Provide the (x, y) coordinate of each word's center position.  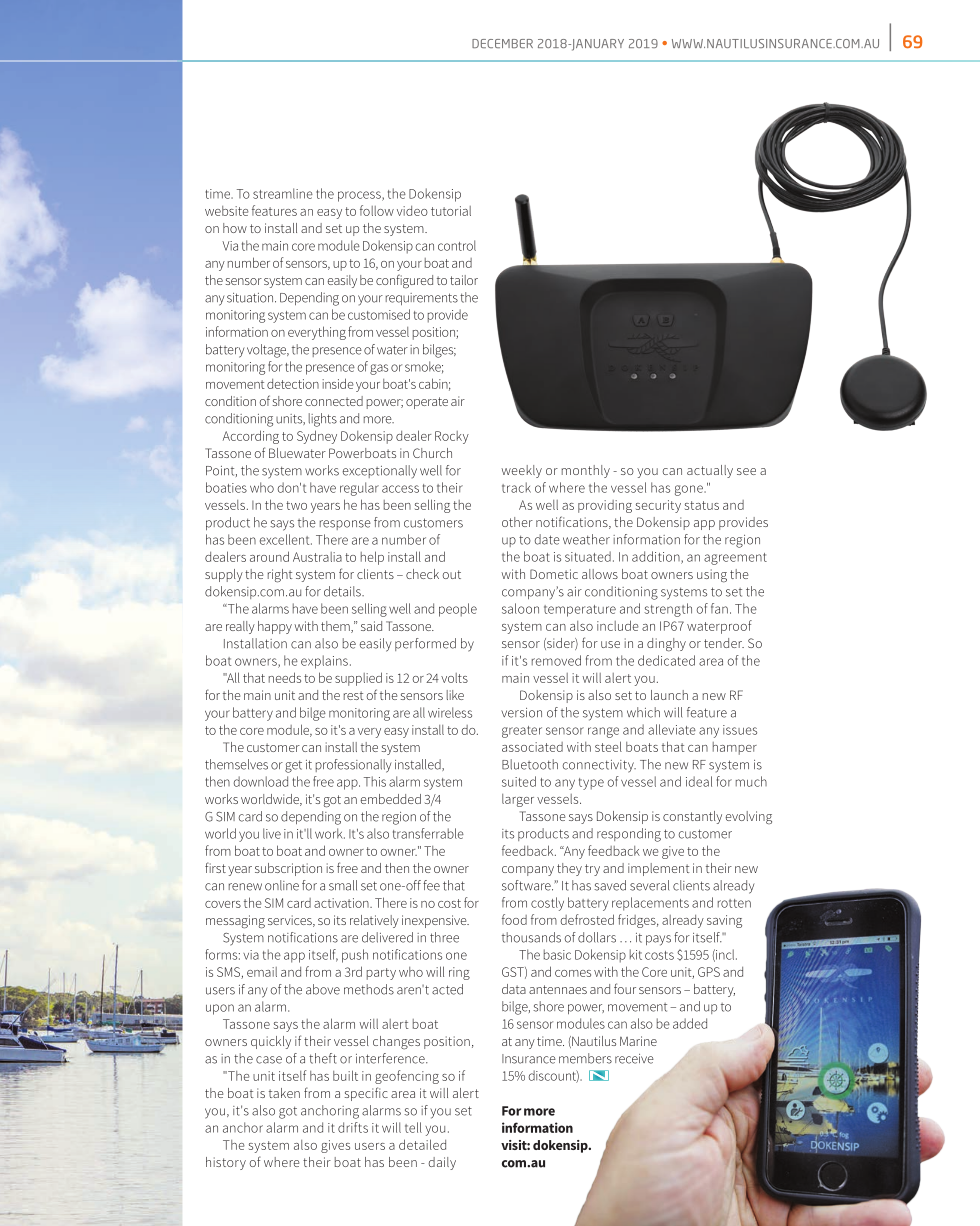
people (458, 610)
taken (284, 1093)
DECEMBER (502, 43)
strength (668, 610)
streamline (283, 193)
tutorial (451, 211)
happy (275, 627)
